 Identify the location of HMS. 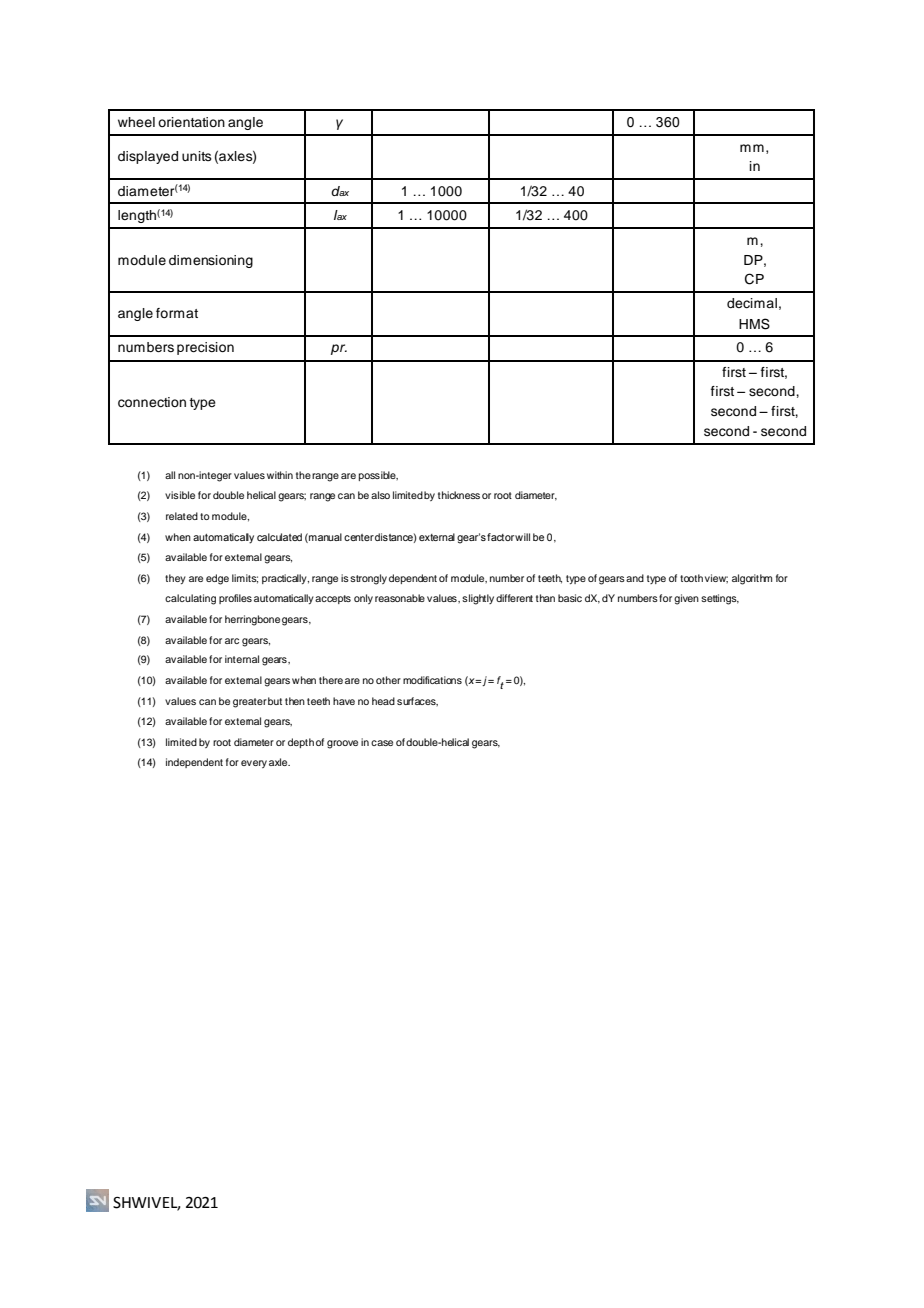
(754, 324).
